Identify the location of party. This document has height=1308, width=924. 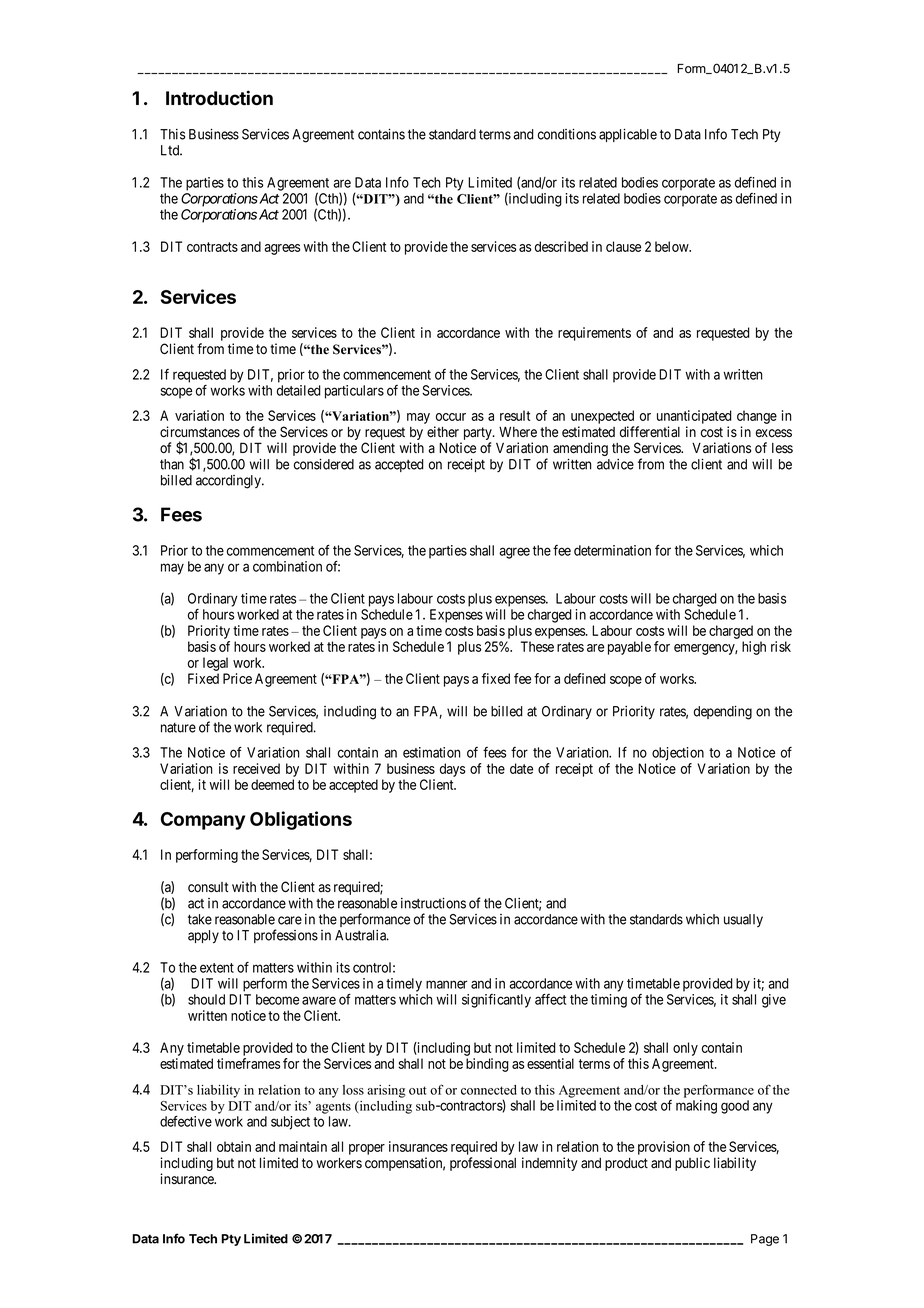
(477, 435).
